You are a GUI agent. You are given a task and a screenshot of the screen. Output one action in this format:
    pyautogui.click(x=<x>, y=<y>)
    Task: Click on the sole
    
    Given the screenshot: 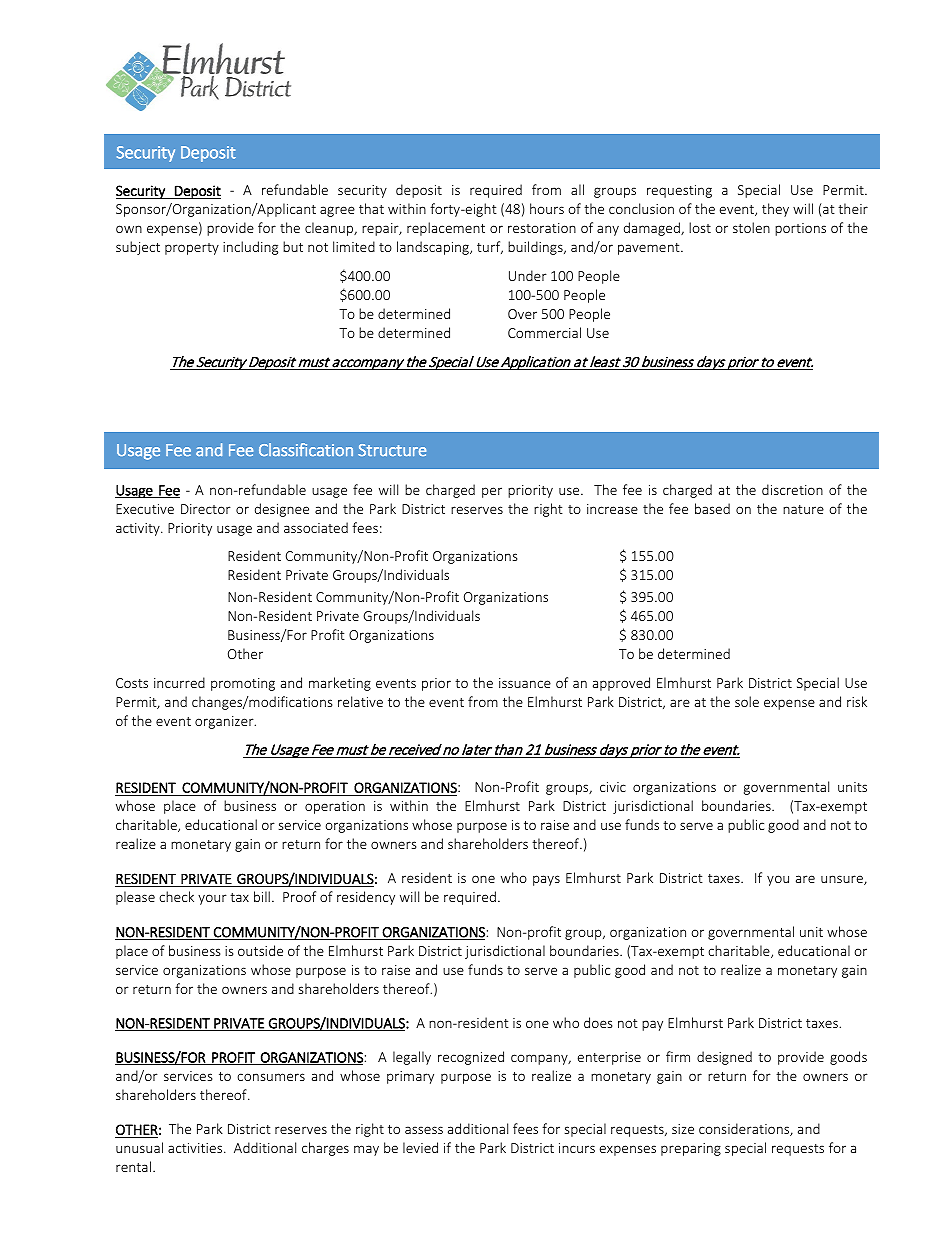 What is the action you would take?
    pyautogui.click(x=747, y=701)
